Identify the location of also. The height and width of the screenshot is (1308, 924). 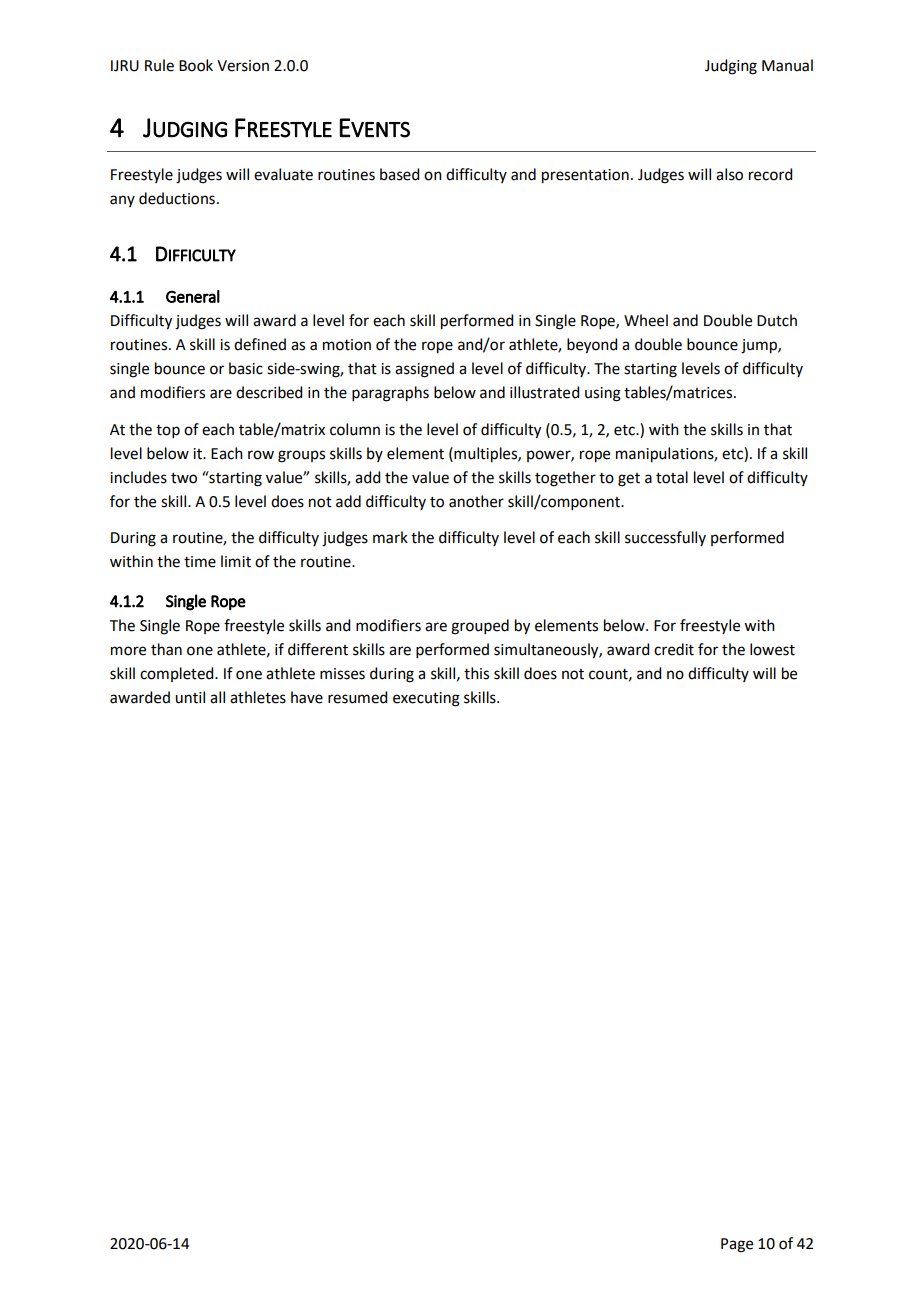
(729, 174).
